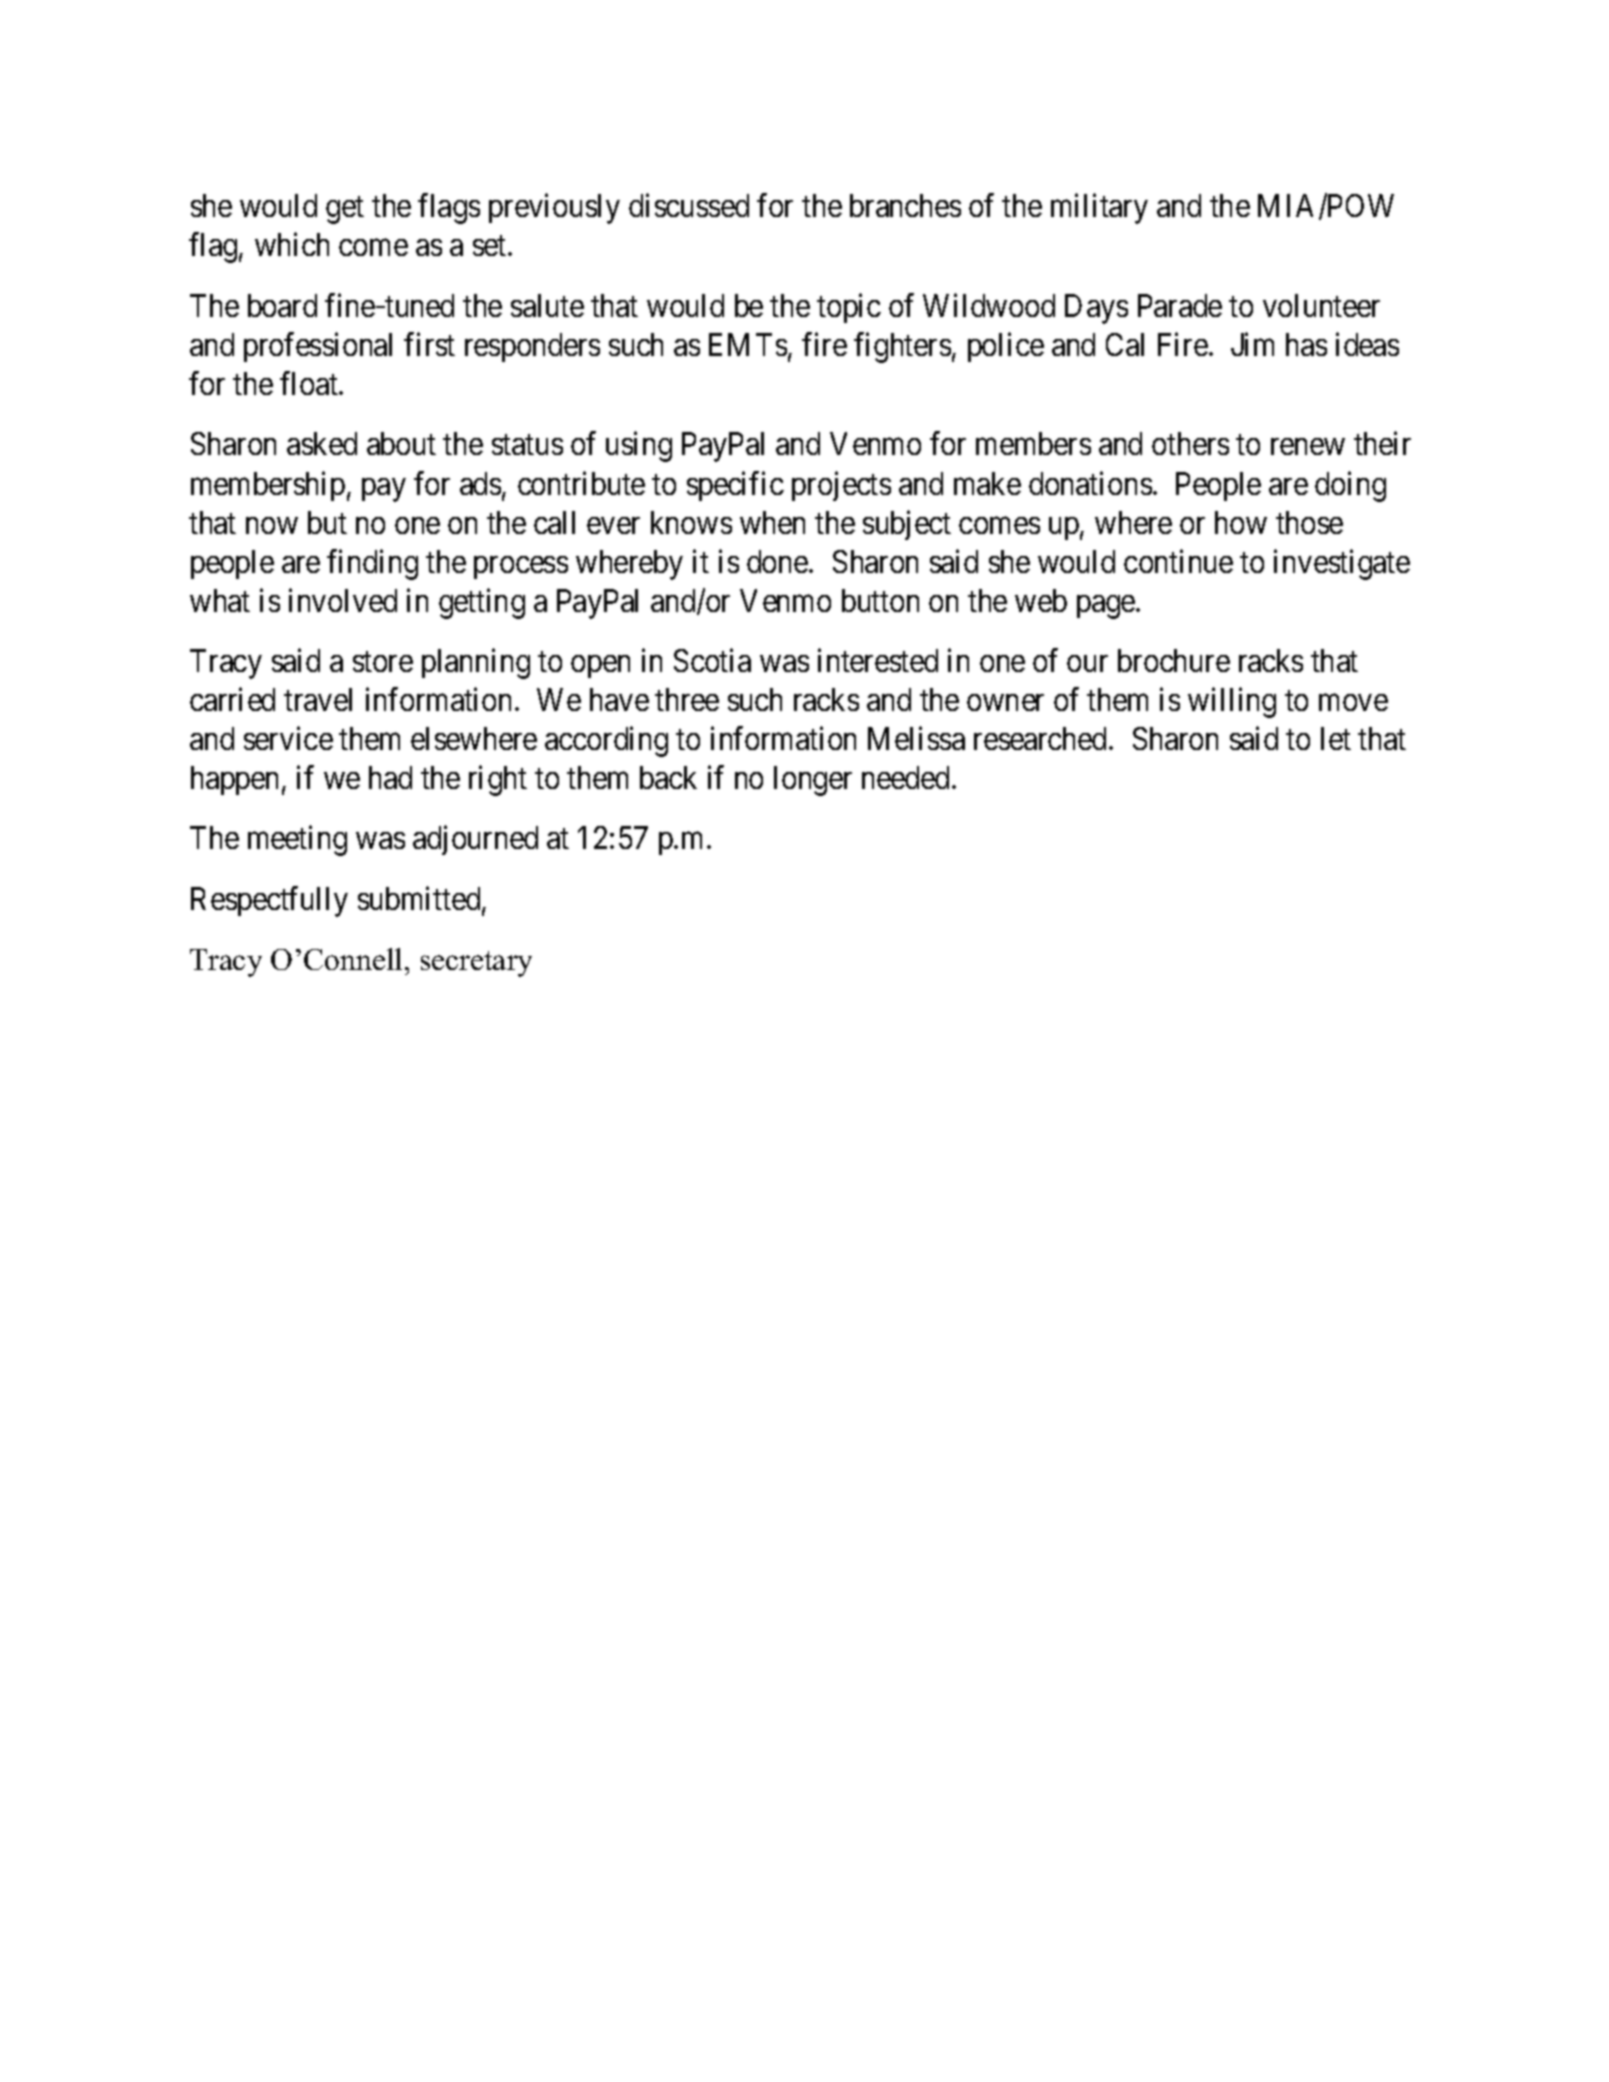 The width and height of the page is (1609, 2082). What do you see at coordinates (777, 561) in the page?
I see `done` at bounding box center [777, 561].
